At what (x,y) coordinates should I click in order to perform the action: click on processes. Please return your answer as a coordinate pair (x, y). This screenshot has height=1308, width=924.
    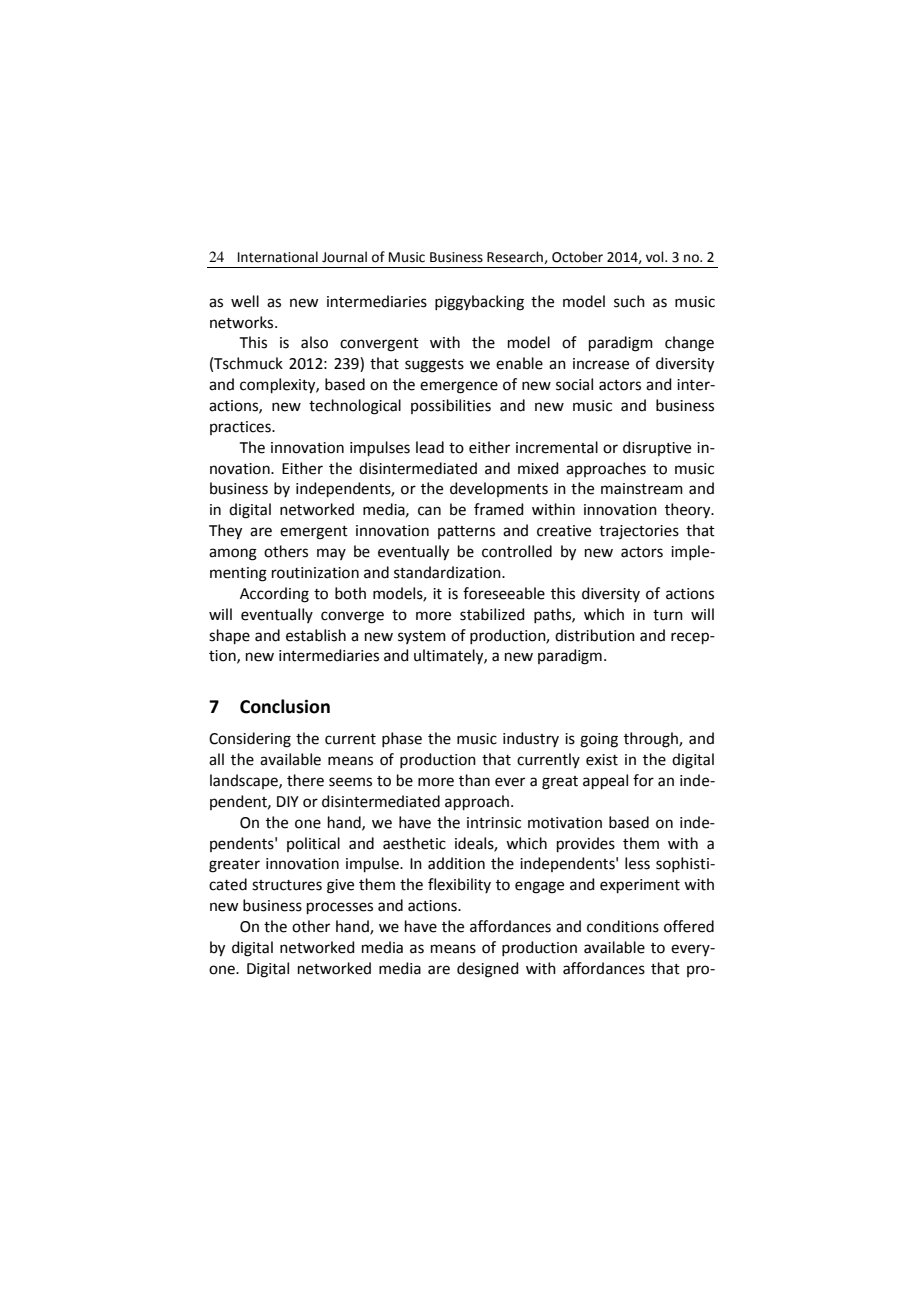
    Looking at the image, I should click on (340, 908).
